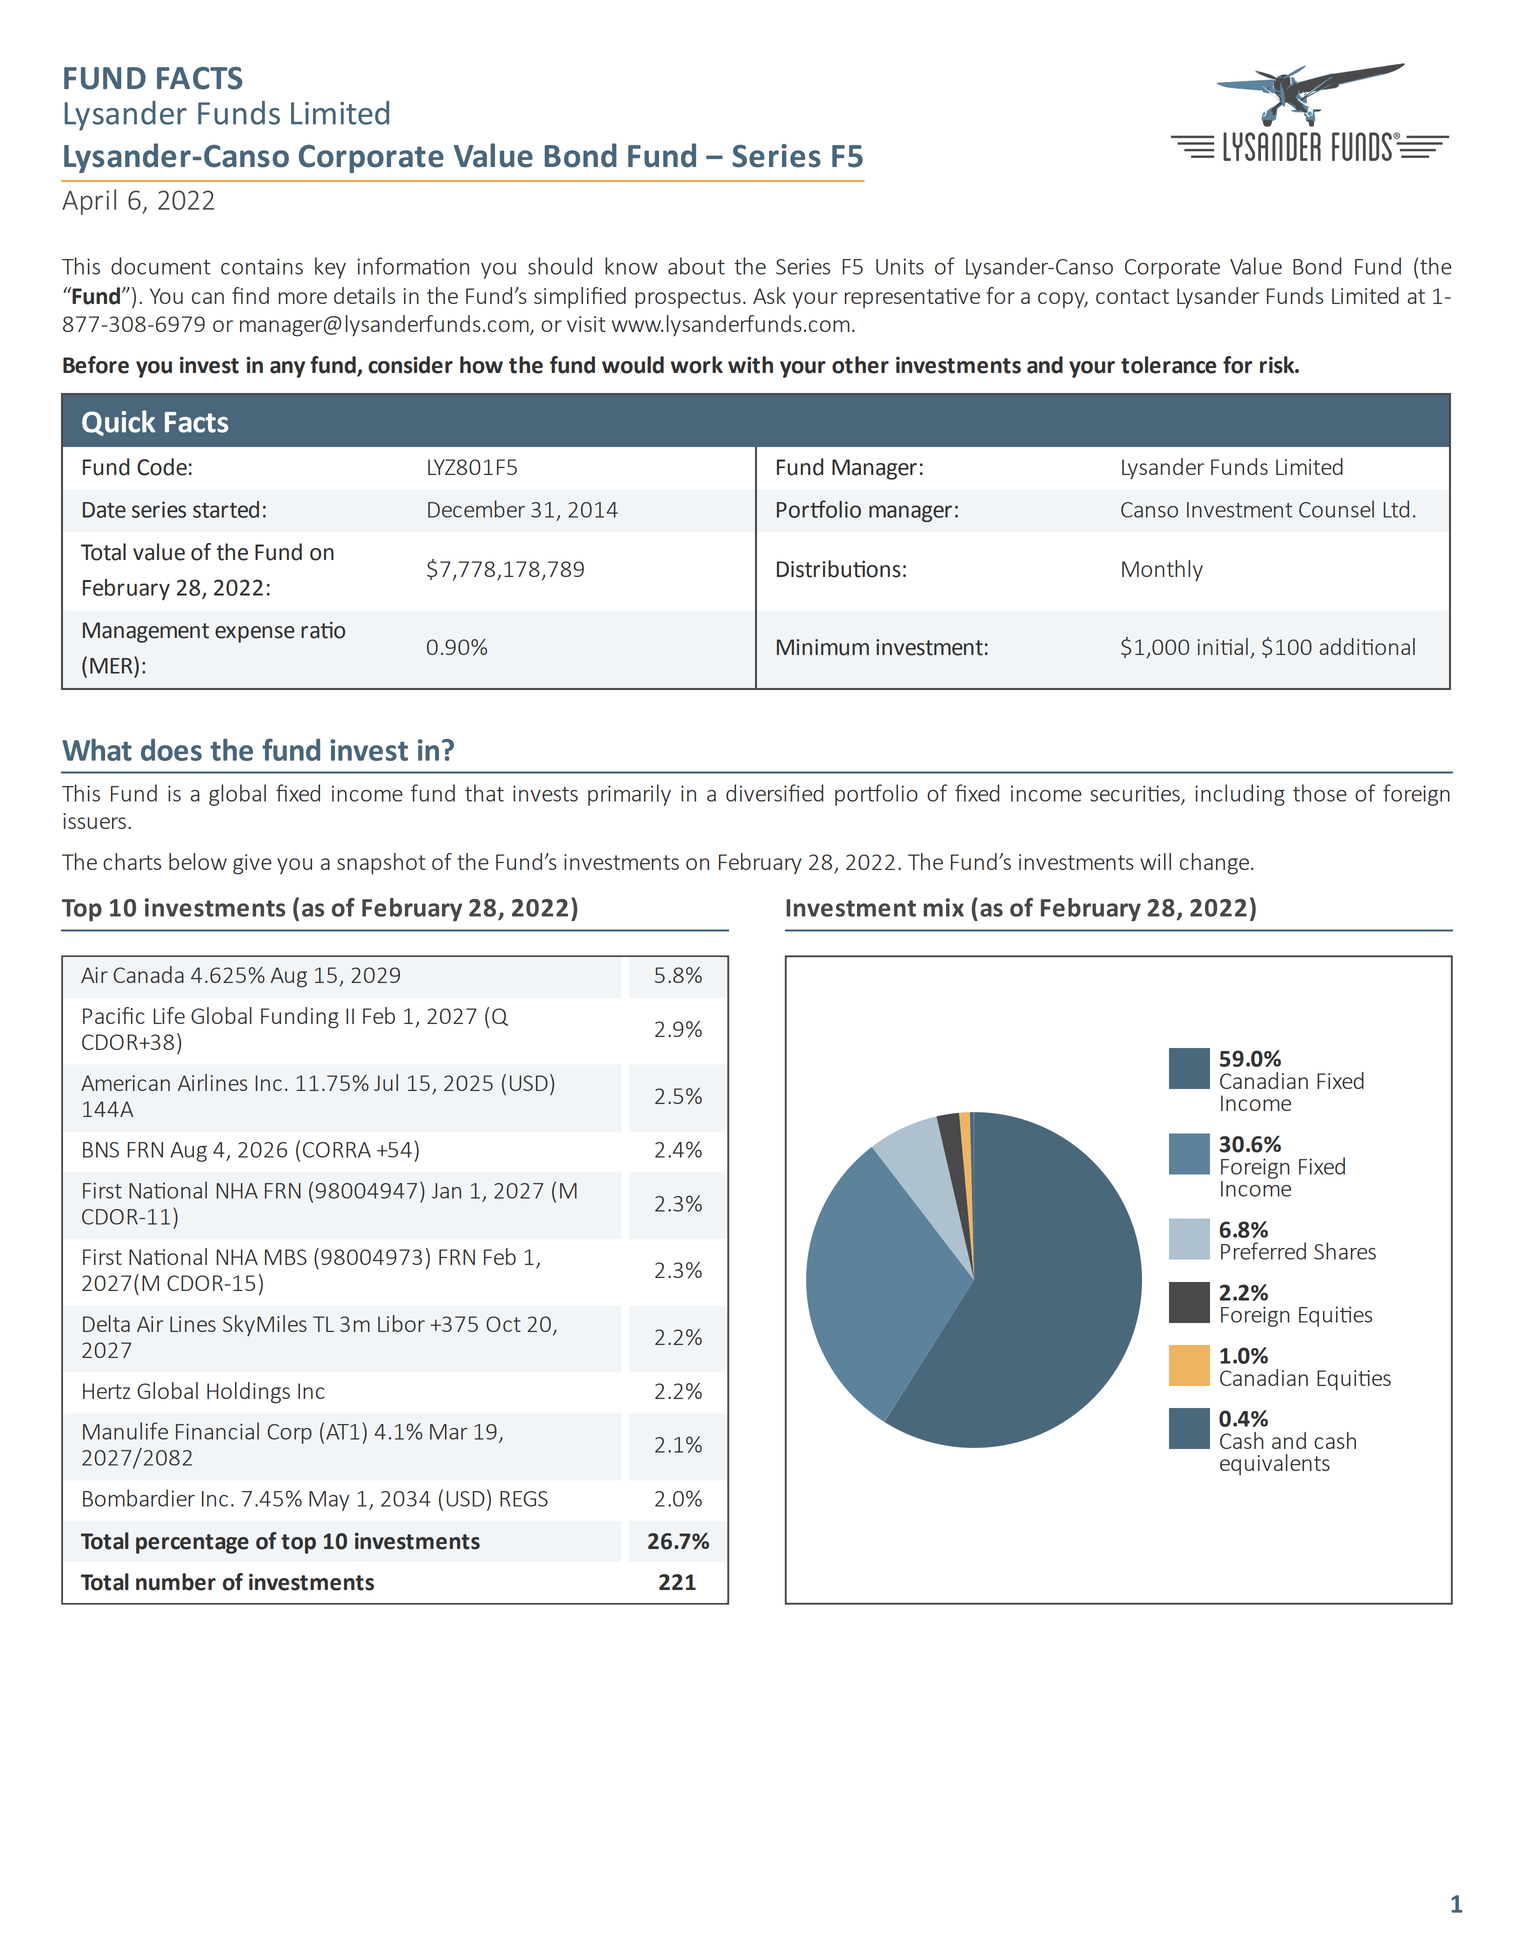  I want to click on American, so click(125, 1083).
